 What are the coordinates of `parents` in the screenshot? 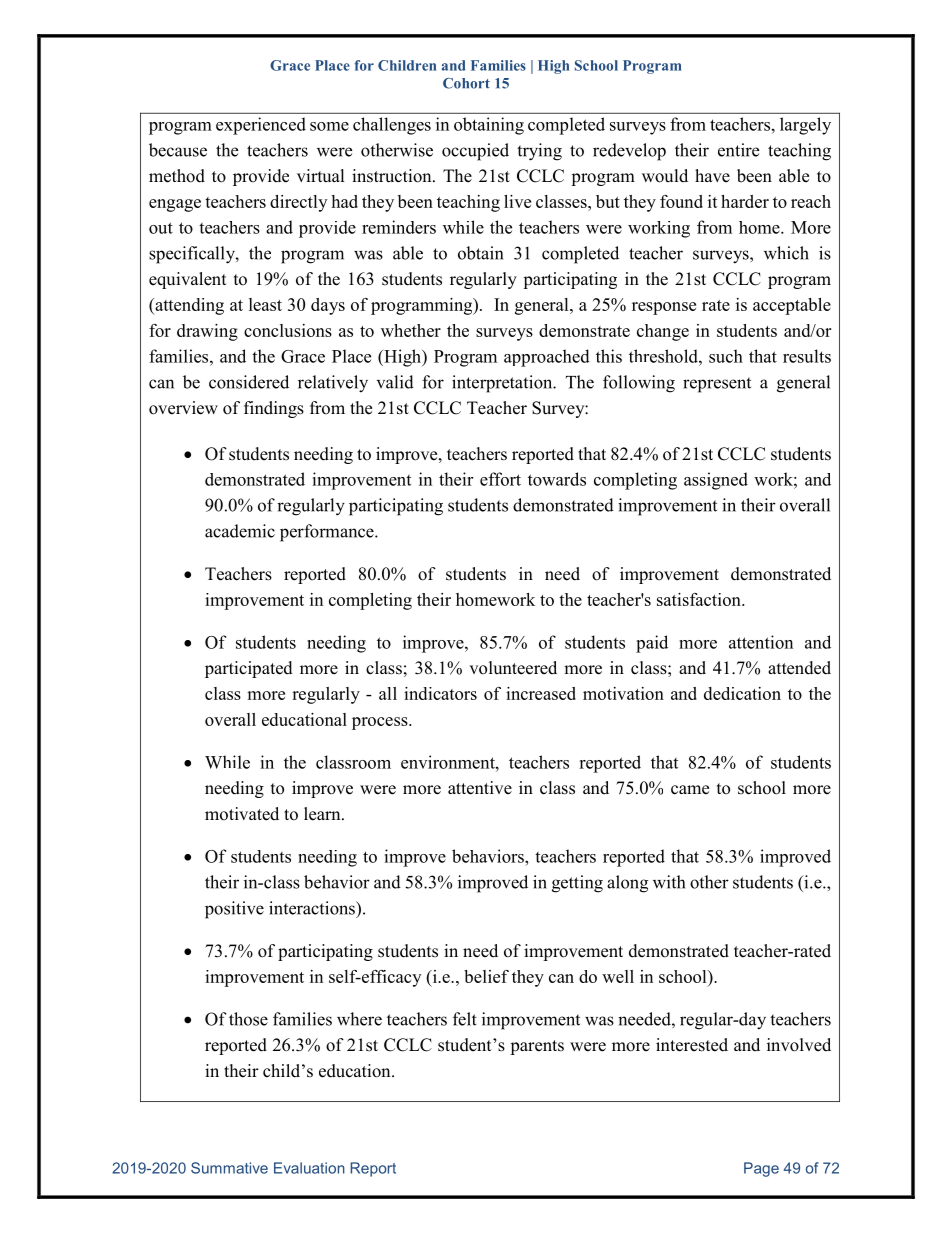 It's located at (537, 1047).
